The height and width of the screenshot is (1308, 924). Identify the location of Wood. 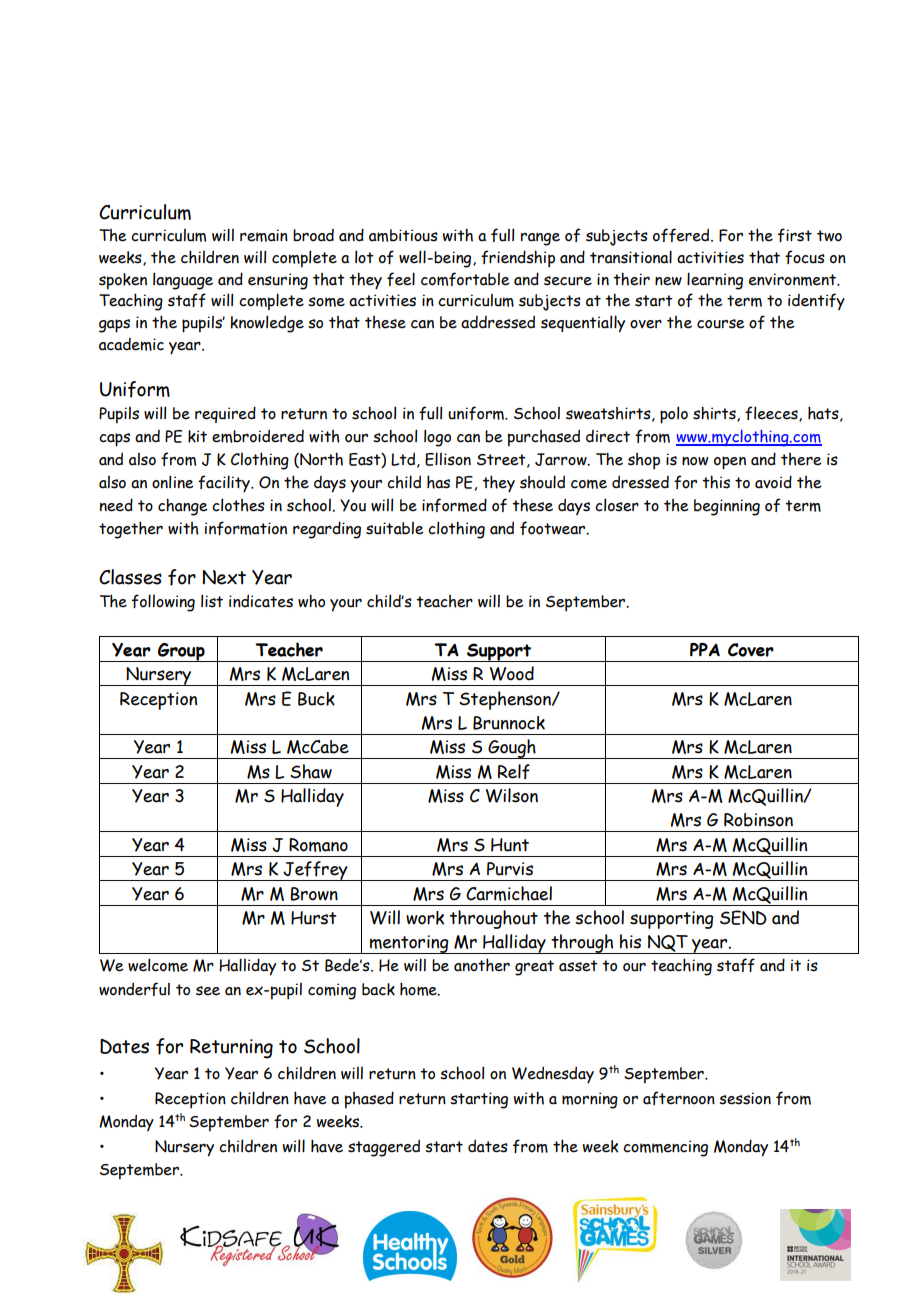
(512, 673).
